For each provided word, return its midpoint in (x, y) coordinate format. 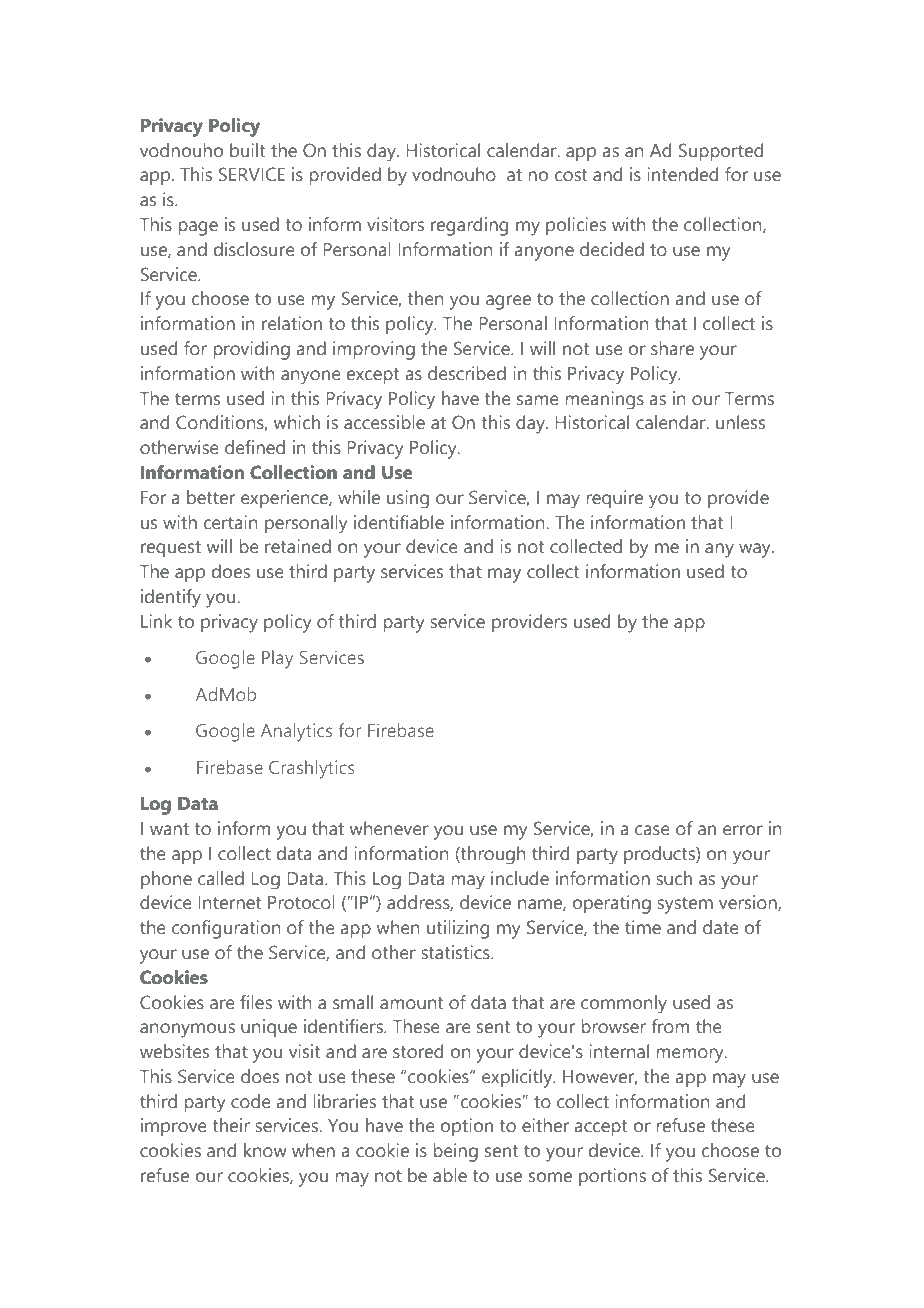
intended (682, 174)
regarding (469, 226)
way (756, 550)
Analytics (296, 732)
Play (277, 659)
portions (612, 1177)
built (247, 150)
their (231, 1125)
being (456, 1152)
